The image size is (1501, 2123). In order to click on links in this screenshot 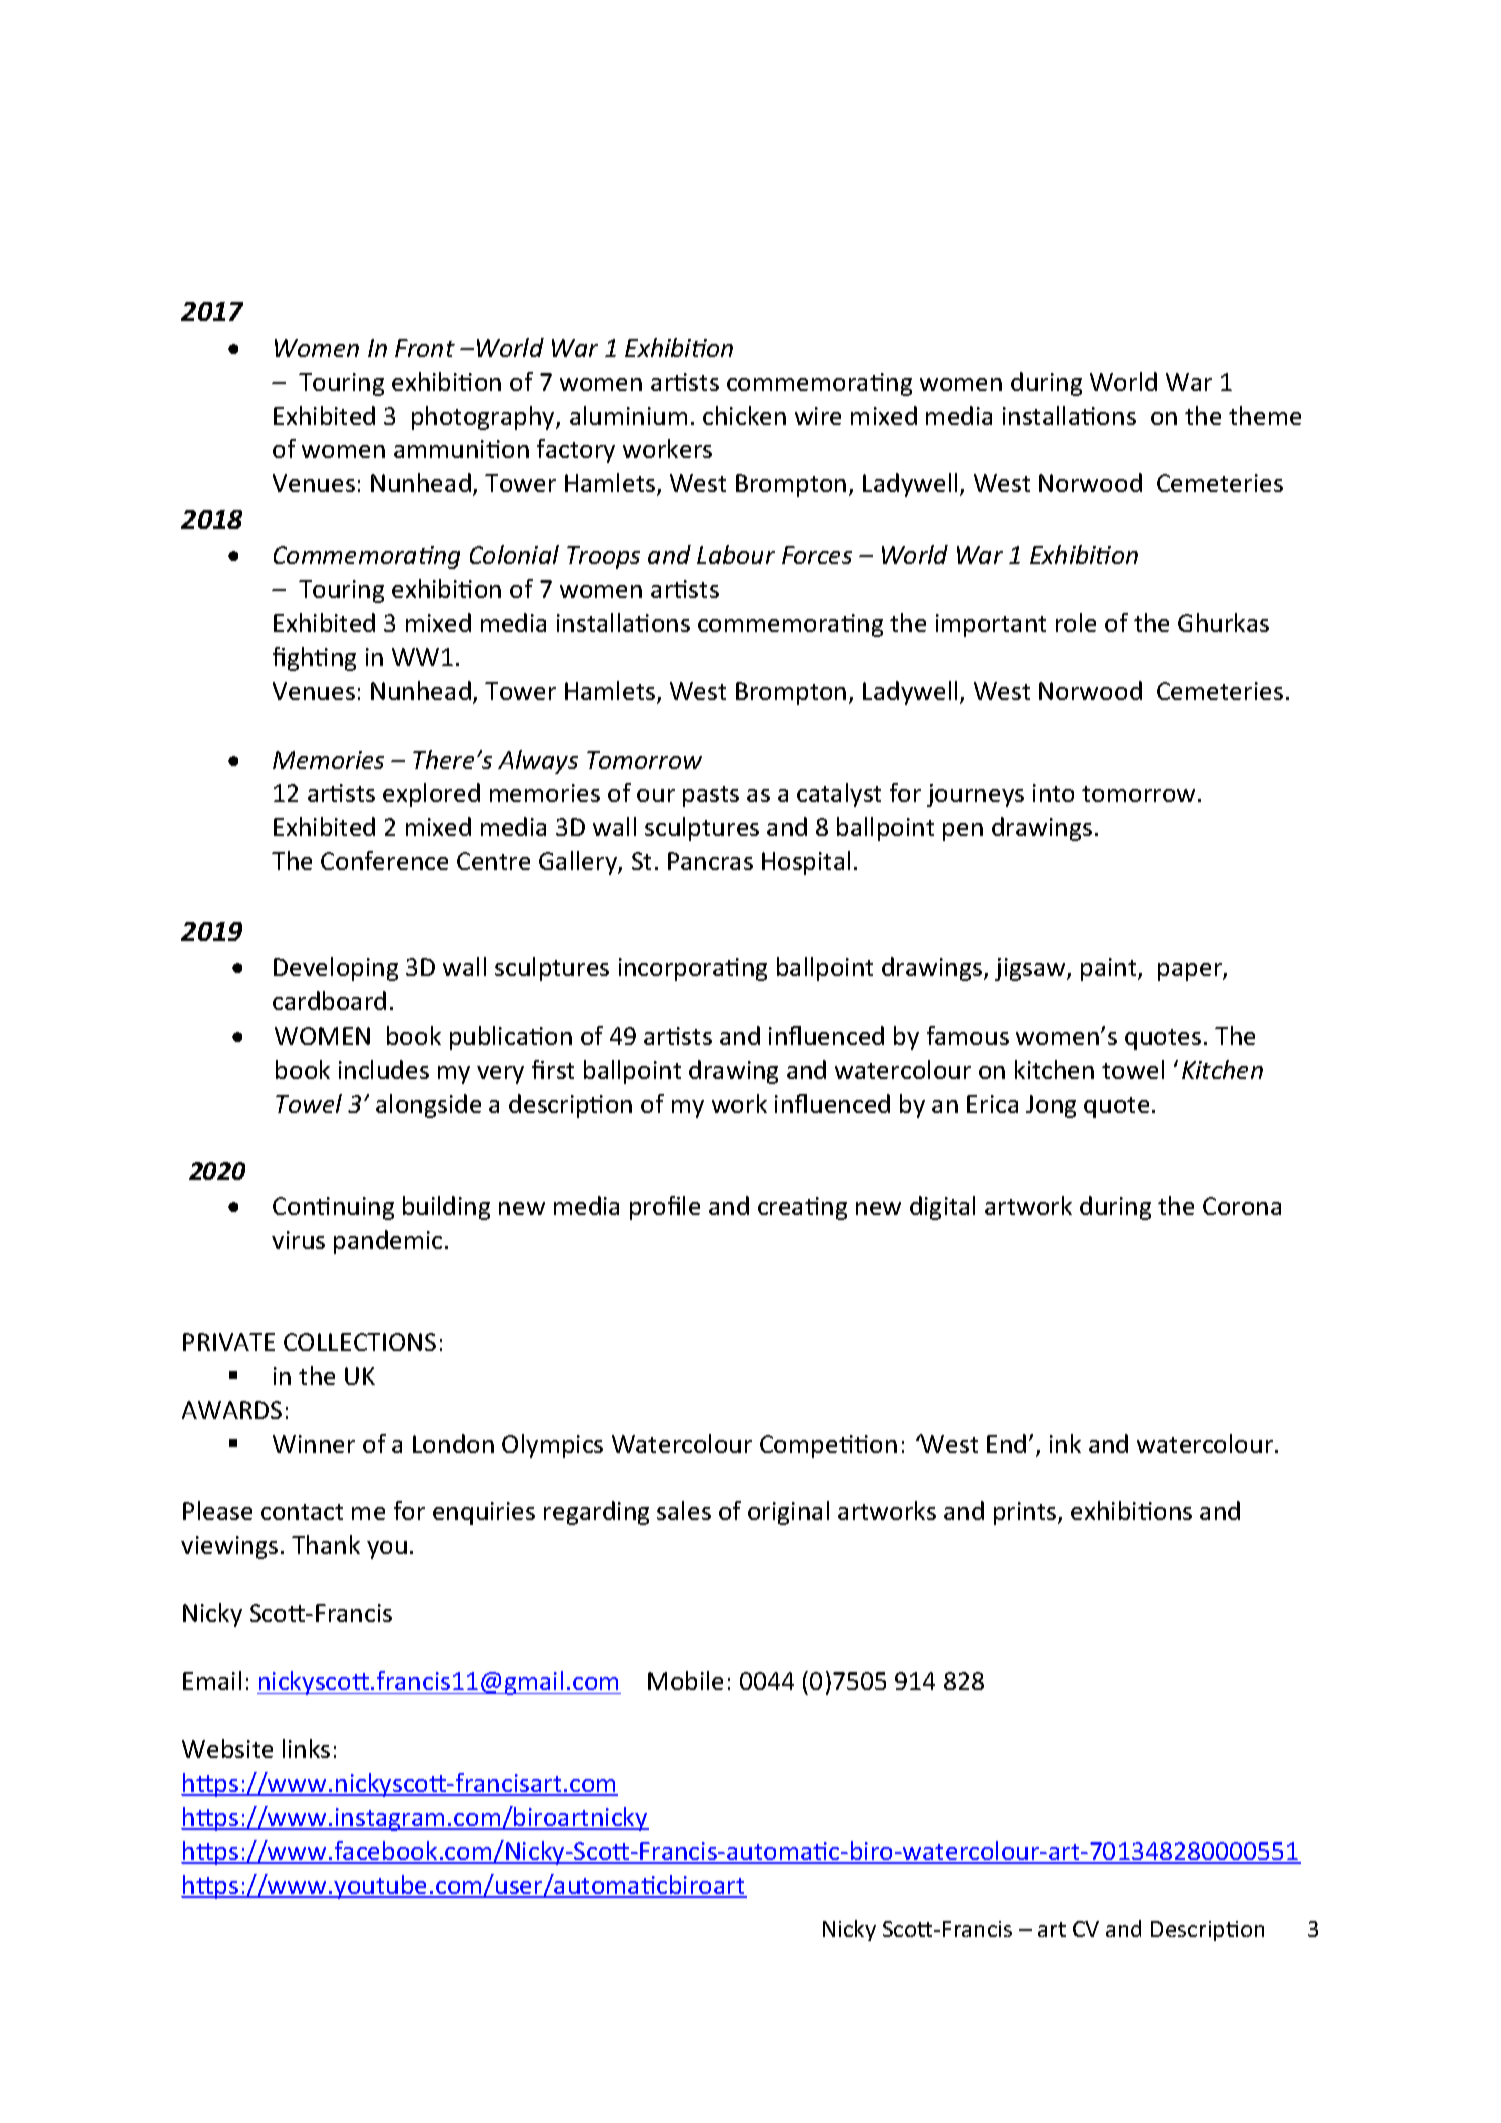, I will do `click(306, 1748)`.
